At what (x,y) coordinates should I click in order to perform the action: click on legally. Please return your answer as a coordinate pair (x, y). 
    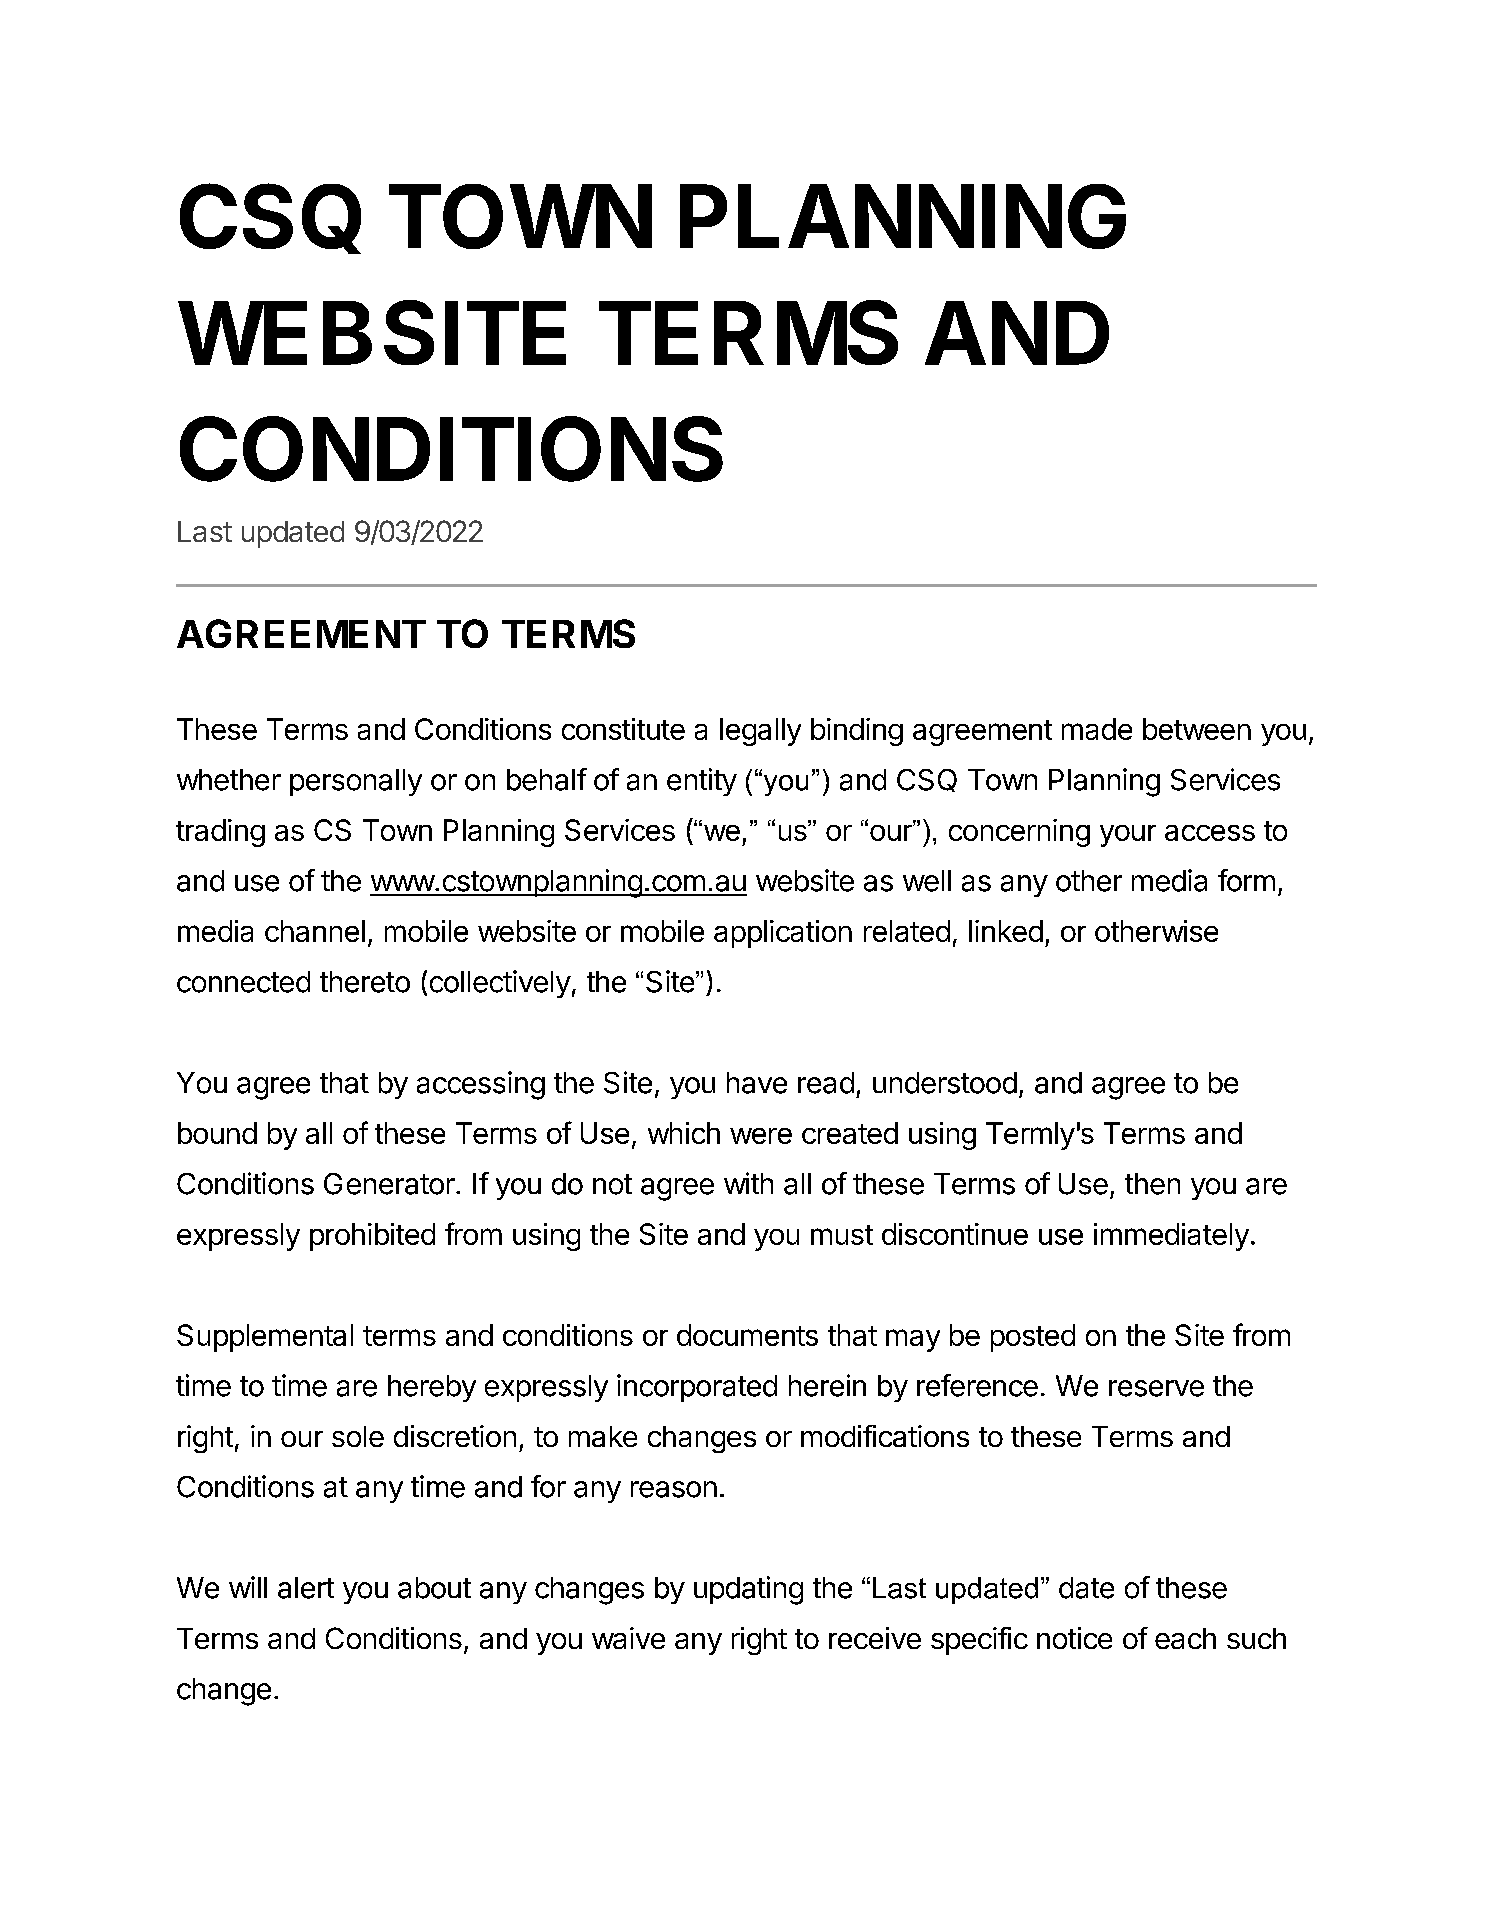
    Looking at the image, I should click on (760, 732).
